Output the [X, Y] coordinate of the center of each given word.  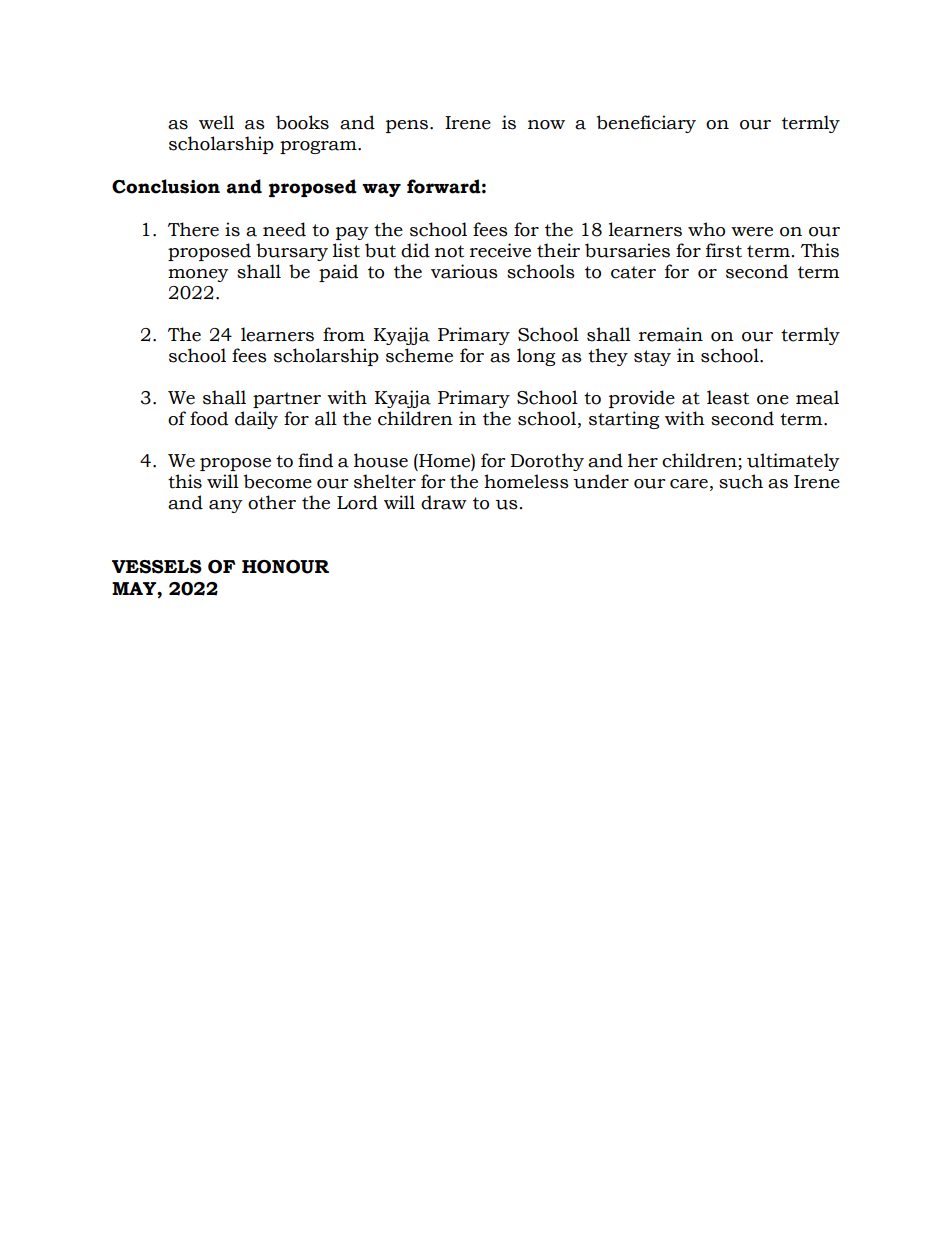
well [216, 122]
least [728, 397]
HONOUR [285, 567]
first [724, 250]
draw [444, 502]
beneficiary [646, 124]
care [689, 484]
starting [624, 420]
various [464, 271]
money [198, 275]
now [546, 125]
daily [256, 420]
